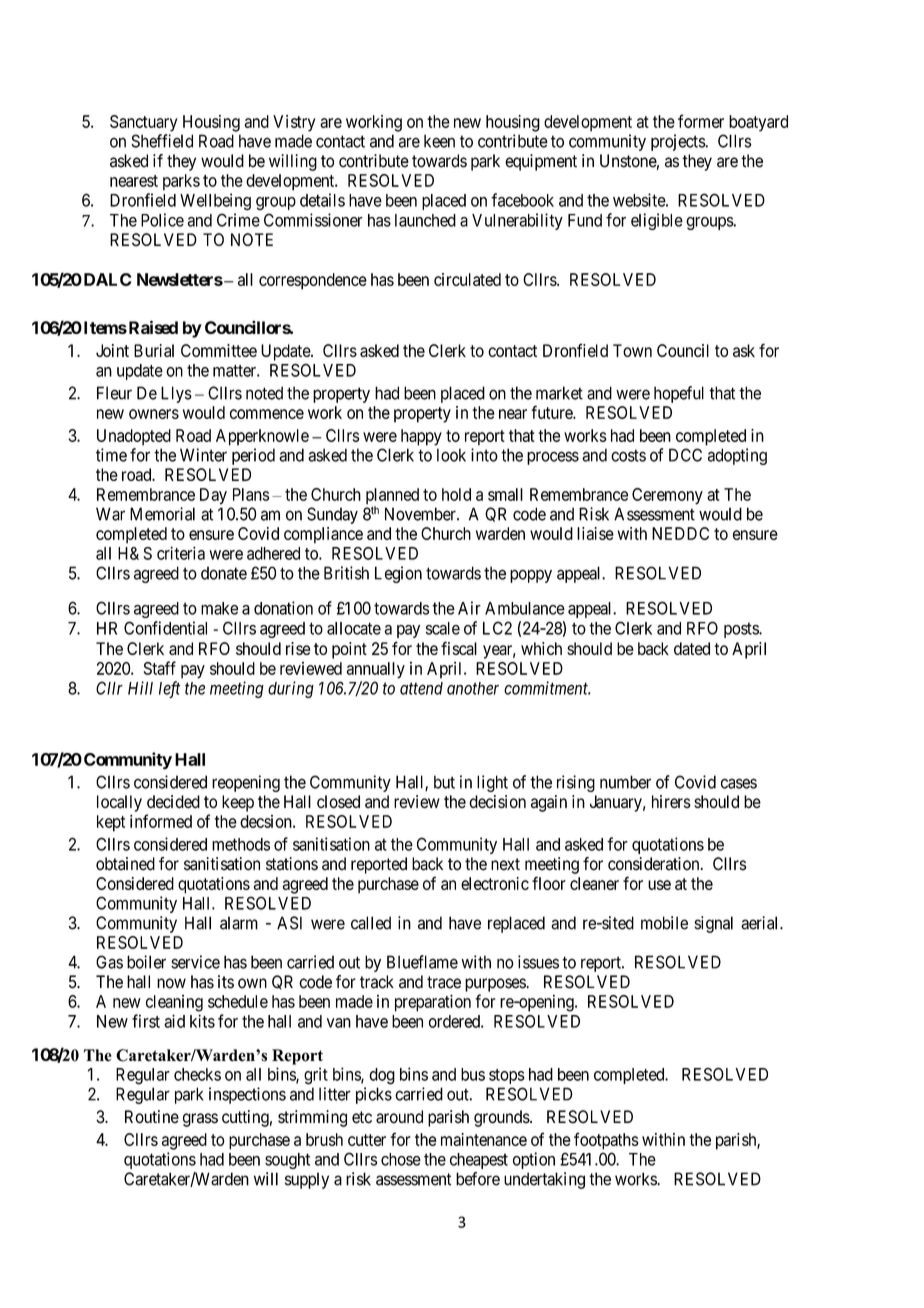 Image resolution: width=924 pixels, height=1308 pixels. What do you see at coordinates (692, 648) in the screenshot?
I see `dated` at bounding box center [692, 648].
